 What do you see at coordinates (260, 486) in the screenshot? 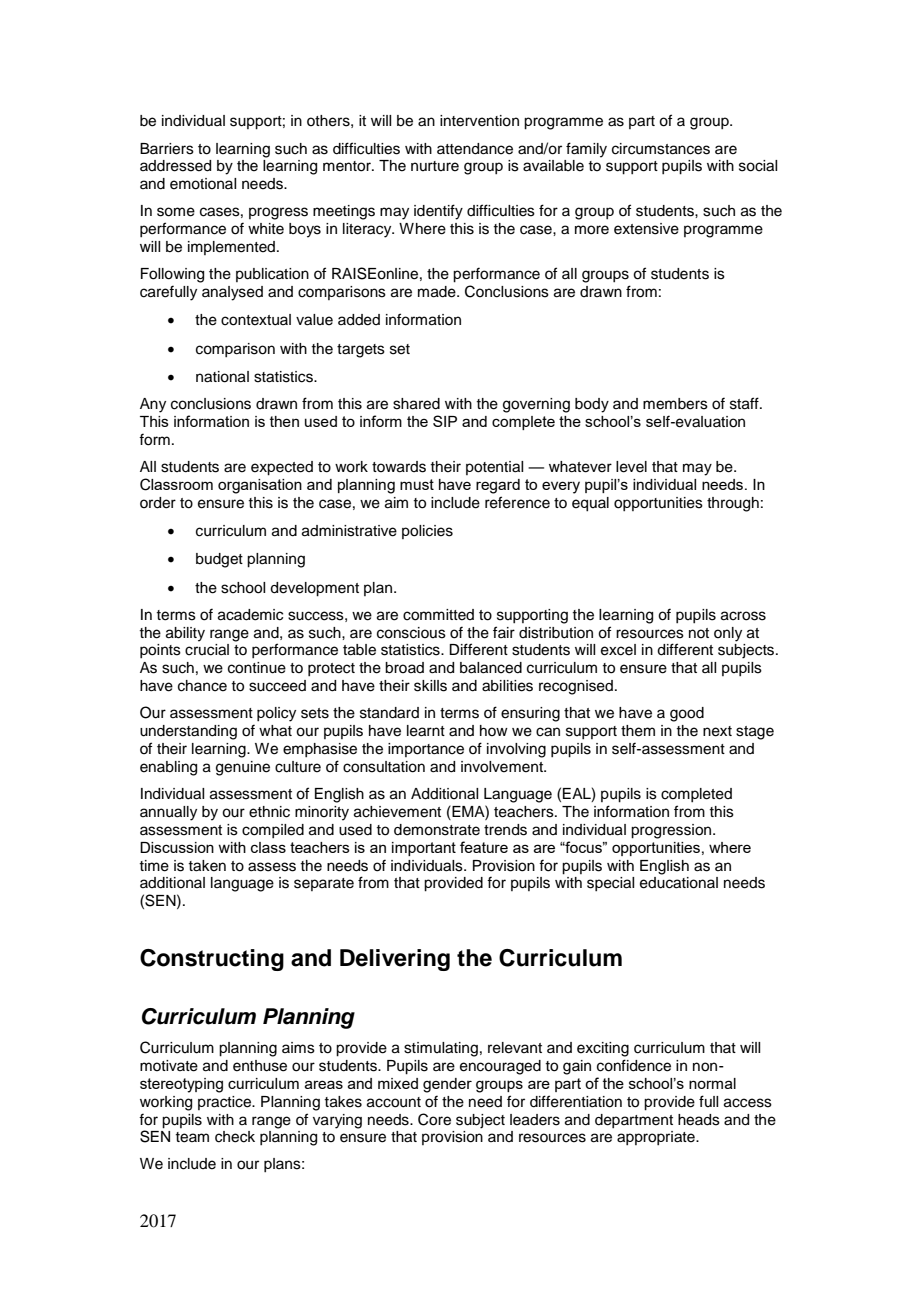
I see `organisation` at bounding box center [260, 486].
